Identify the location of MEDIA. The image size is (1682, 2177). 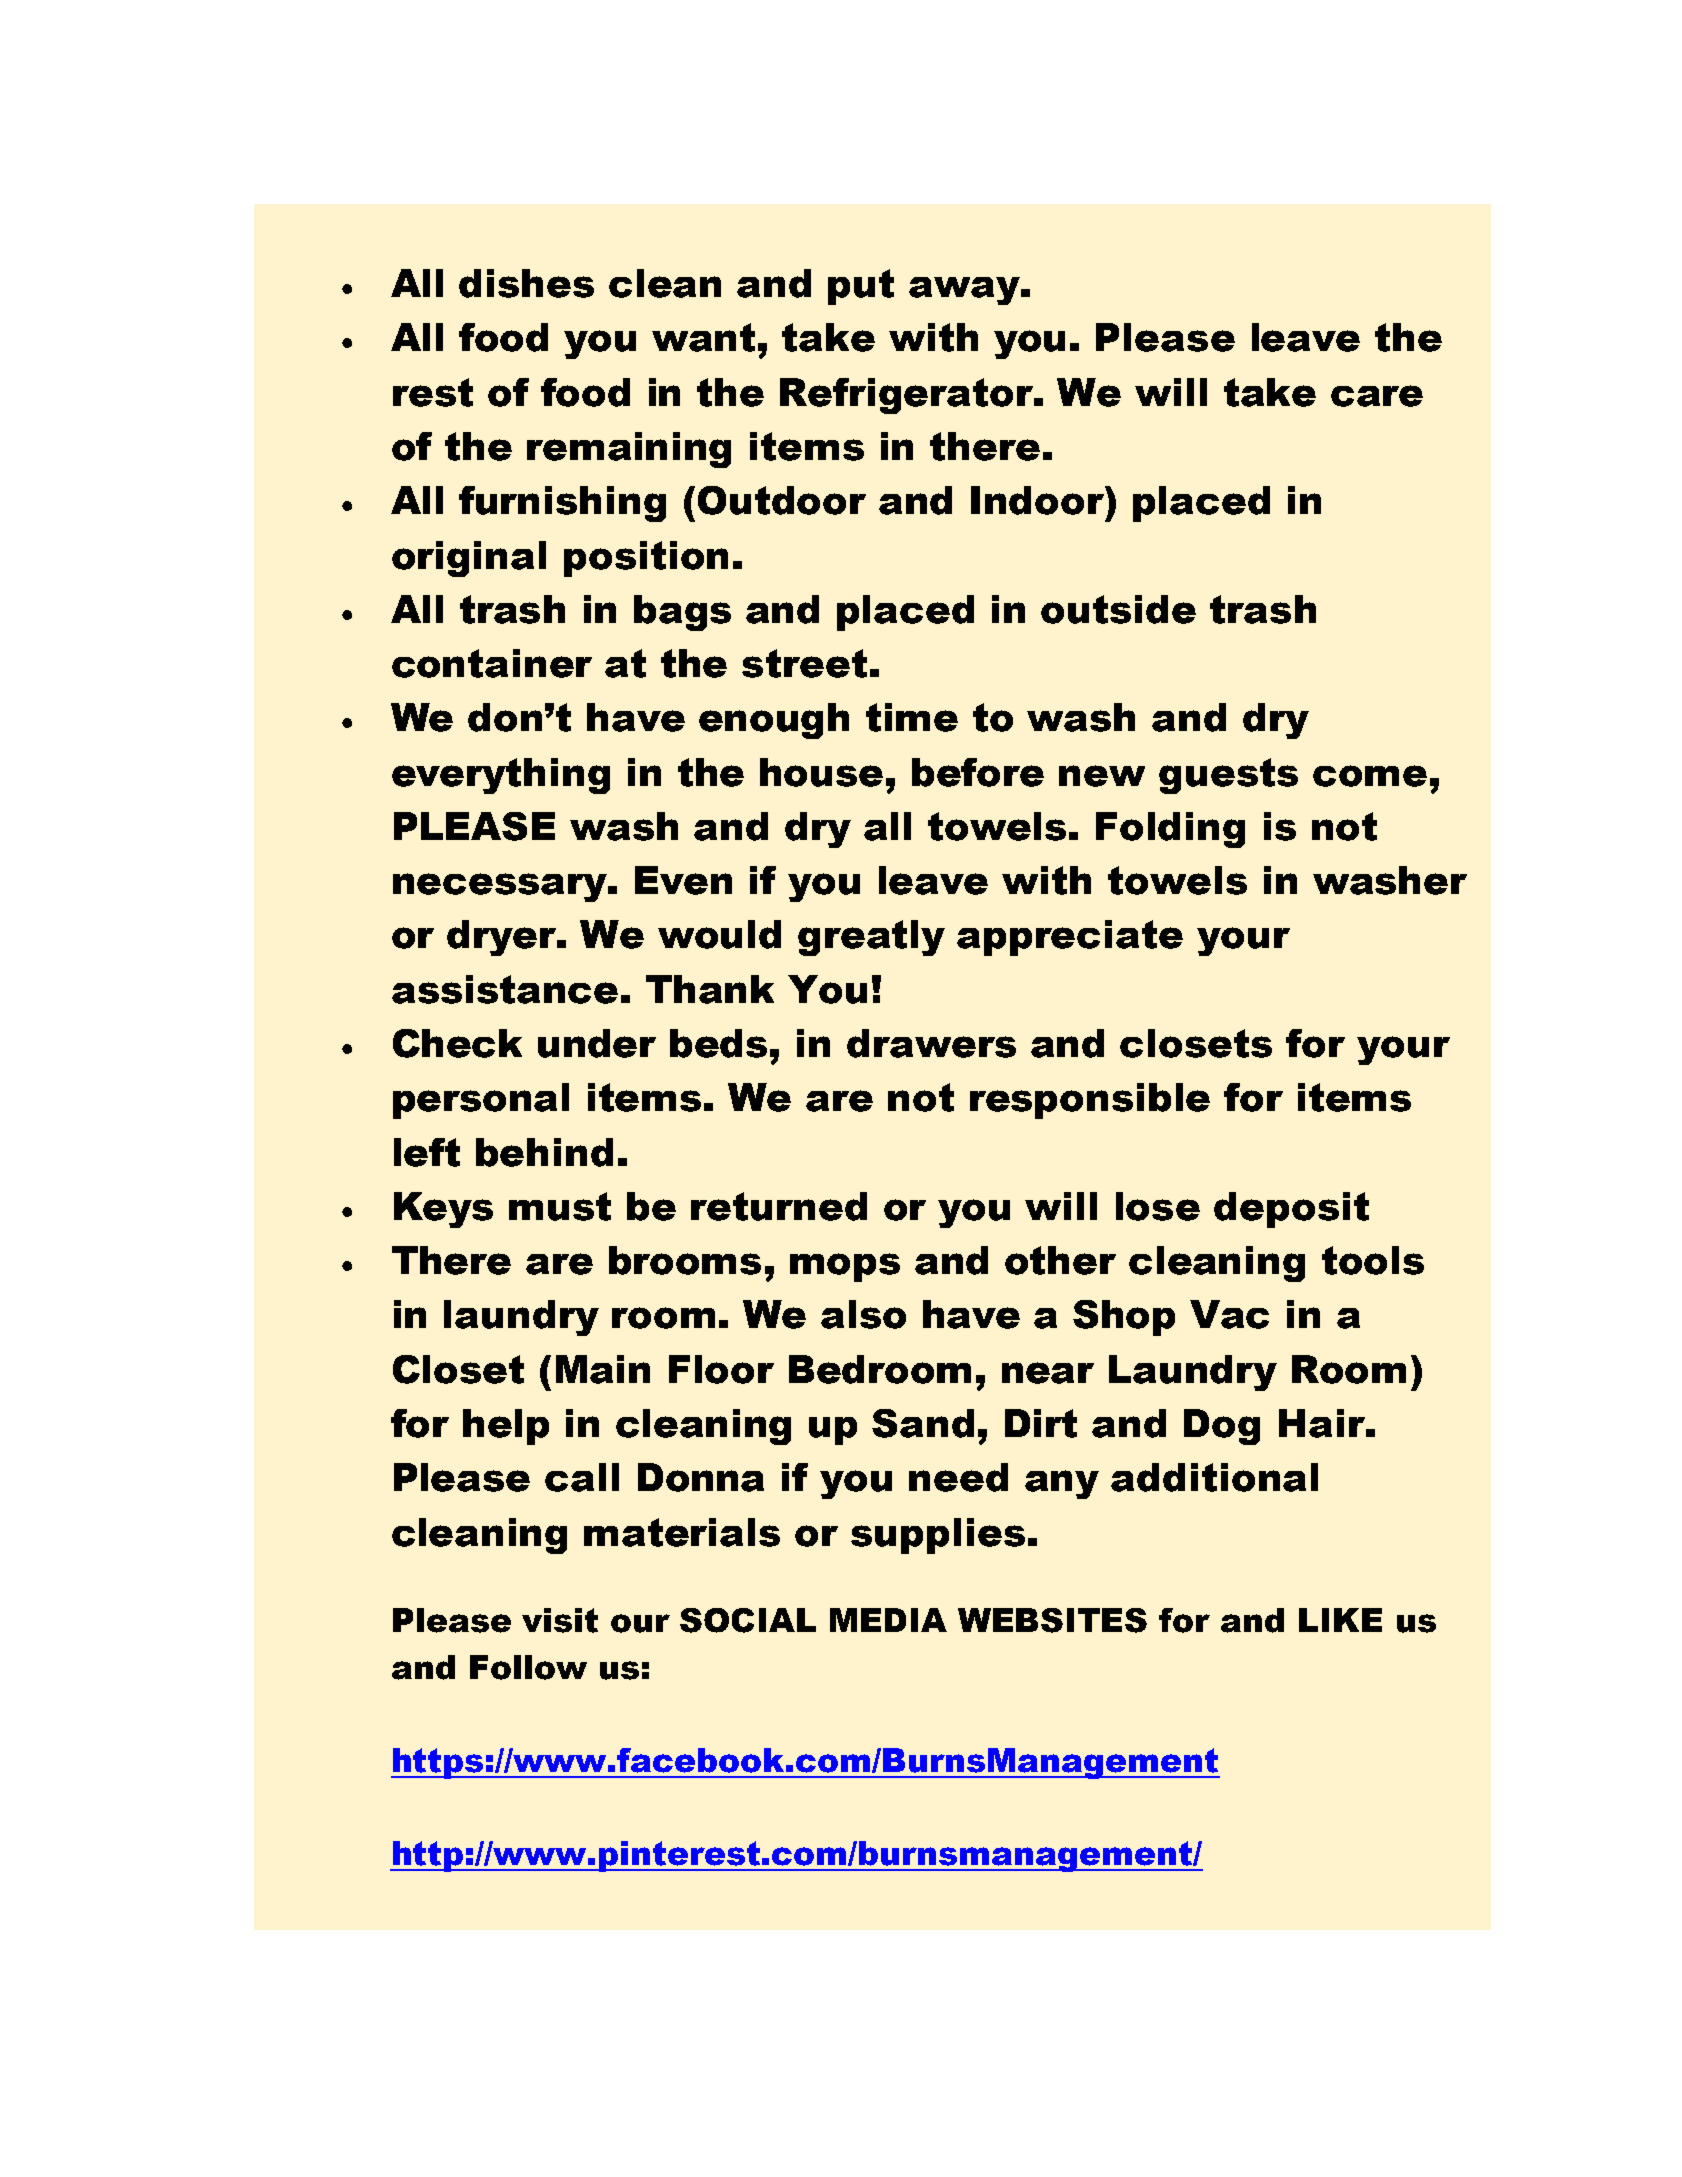
(888, 1620).
